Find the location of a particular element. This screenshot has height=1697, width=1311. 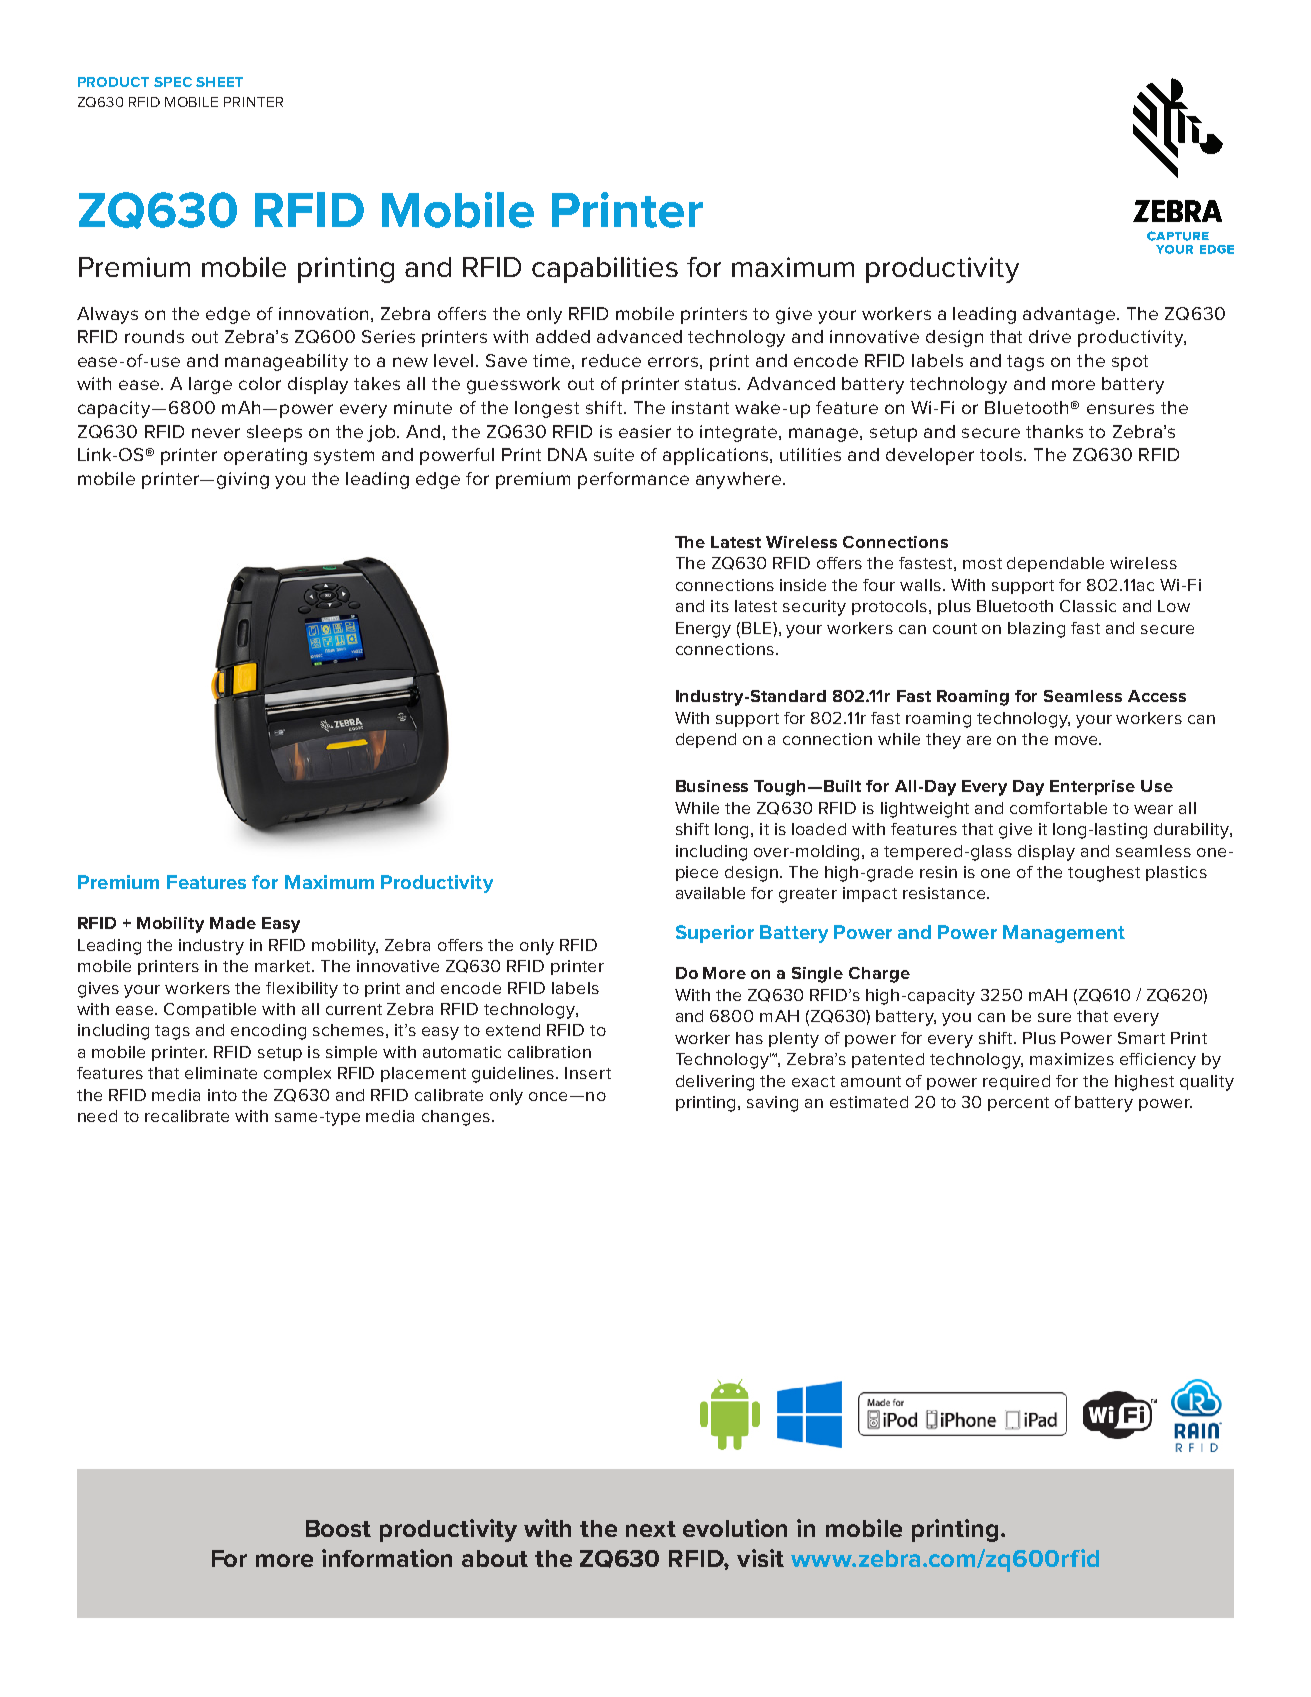

maximizes is located at coordinates (1072, 1059).
